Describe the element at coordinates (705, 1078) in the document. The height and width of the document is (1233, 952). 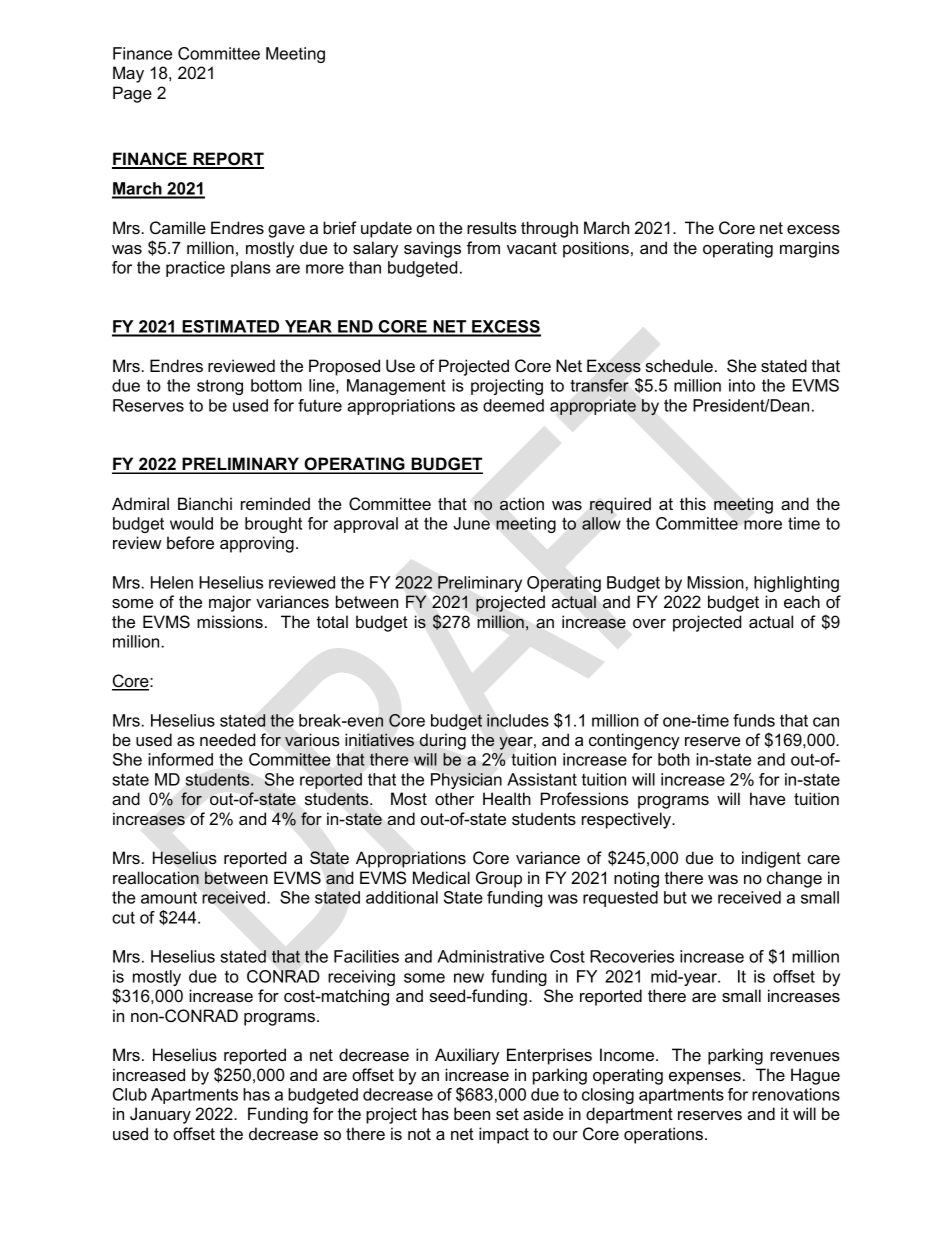
I see `expenses` at that location.
